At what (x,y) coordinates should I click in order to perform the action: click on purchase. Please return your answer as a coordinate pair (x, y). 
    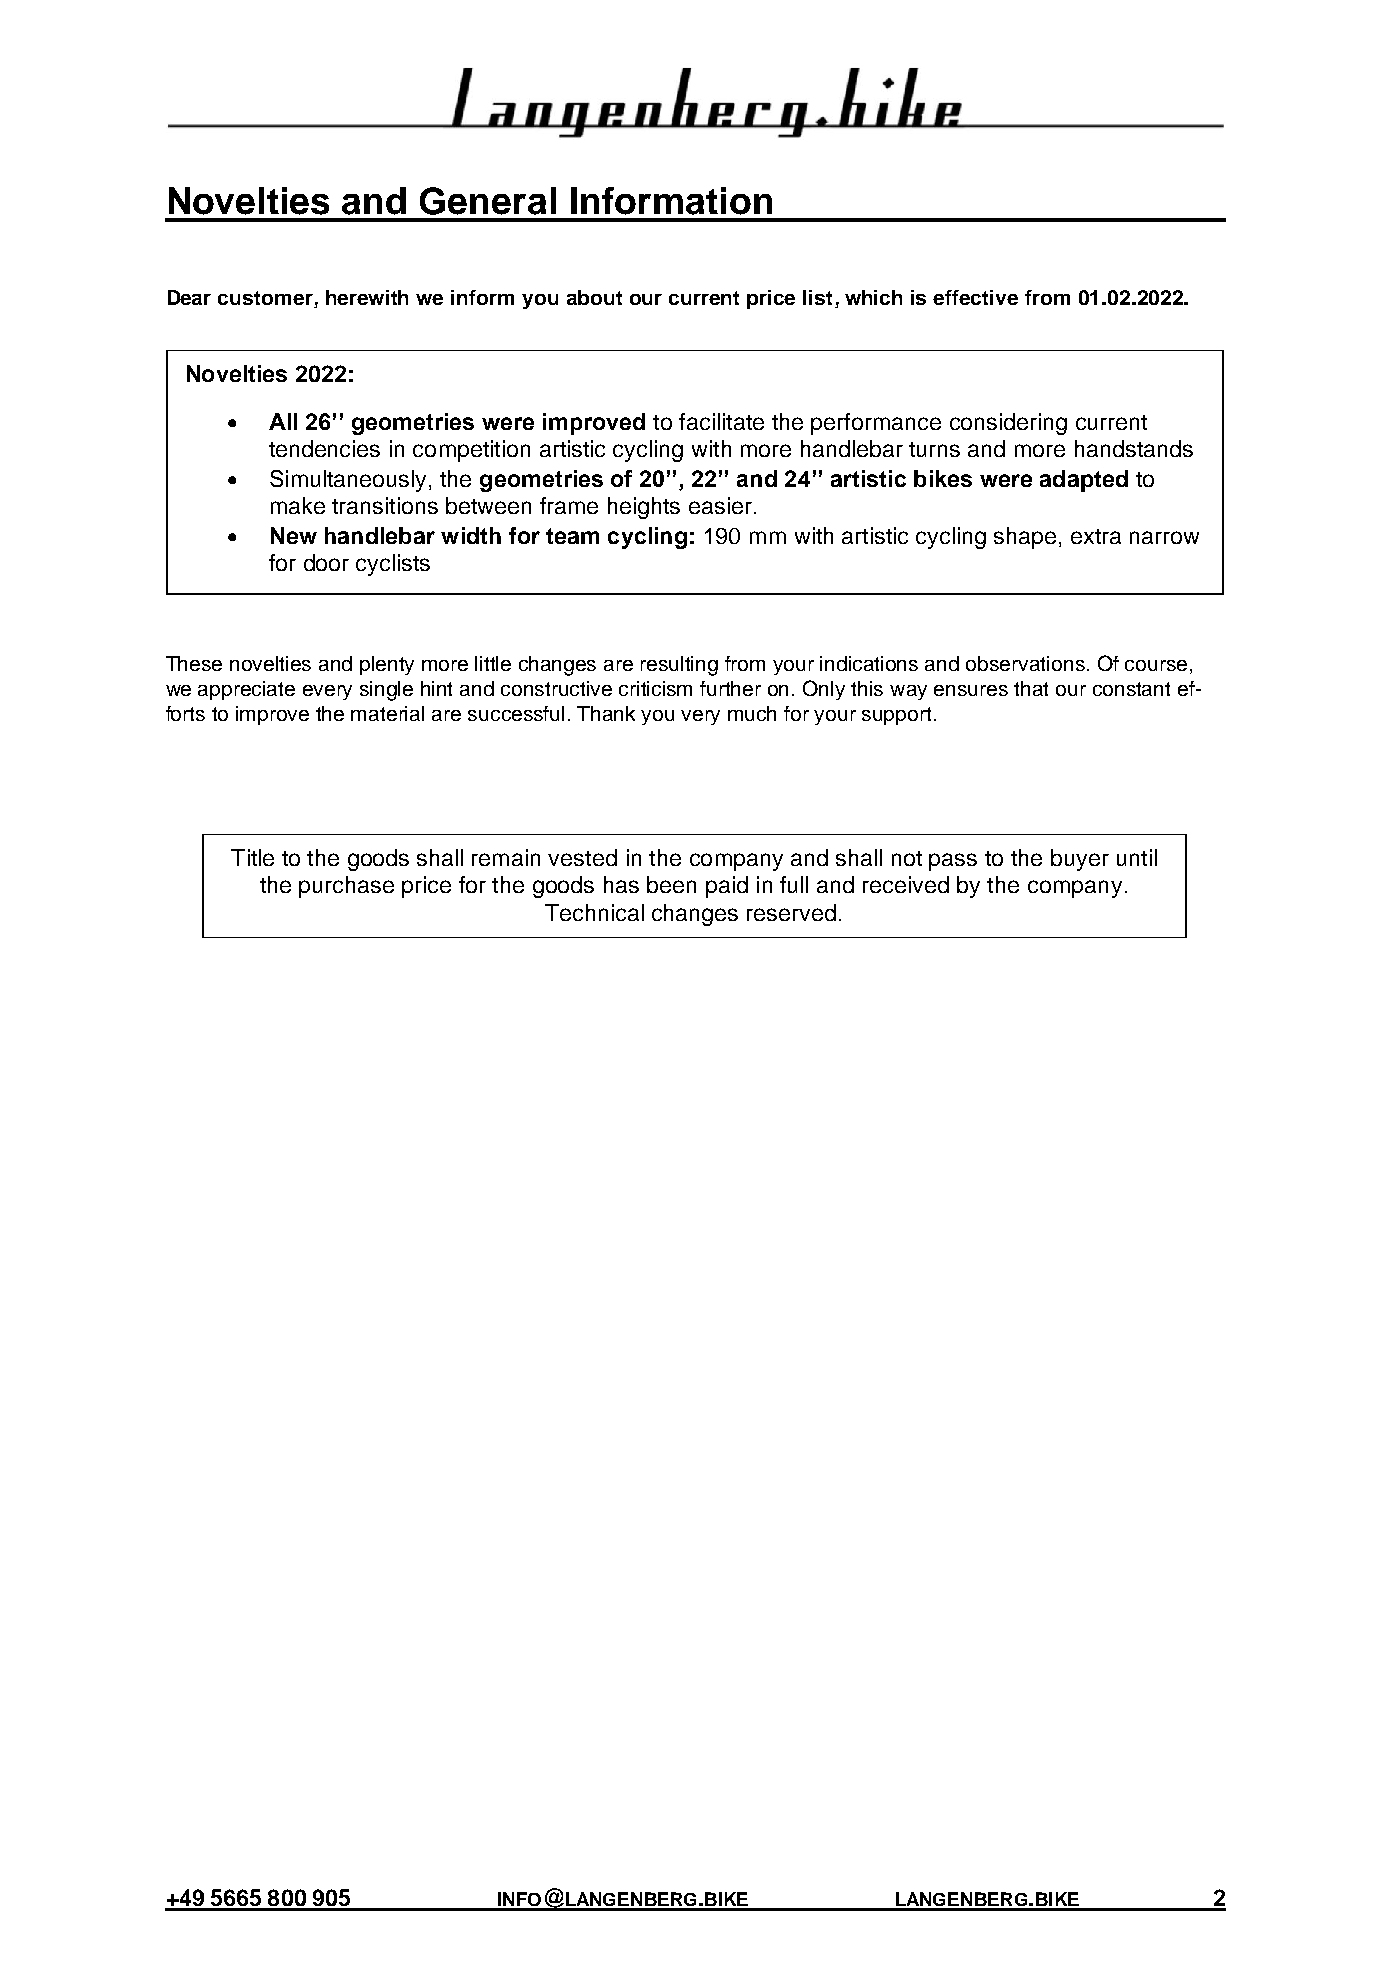
    Looking at the image, I should click on (346, 887).
